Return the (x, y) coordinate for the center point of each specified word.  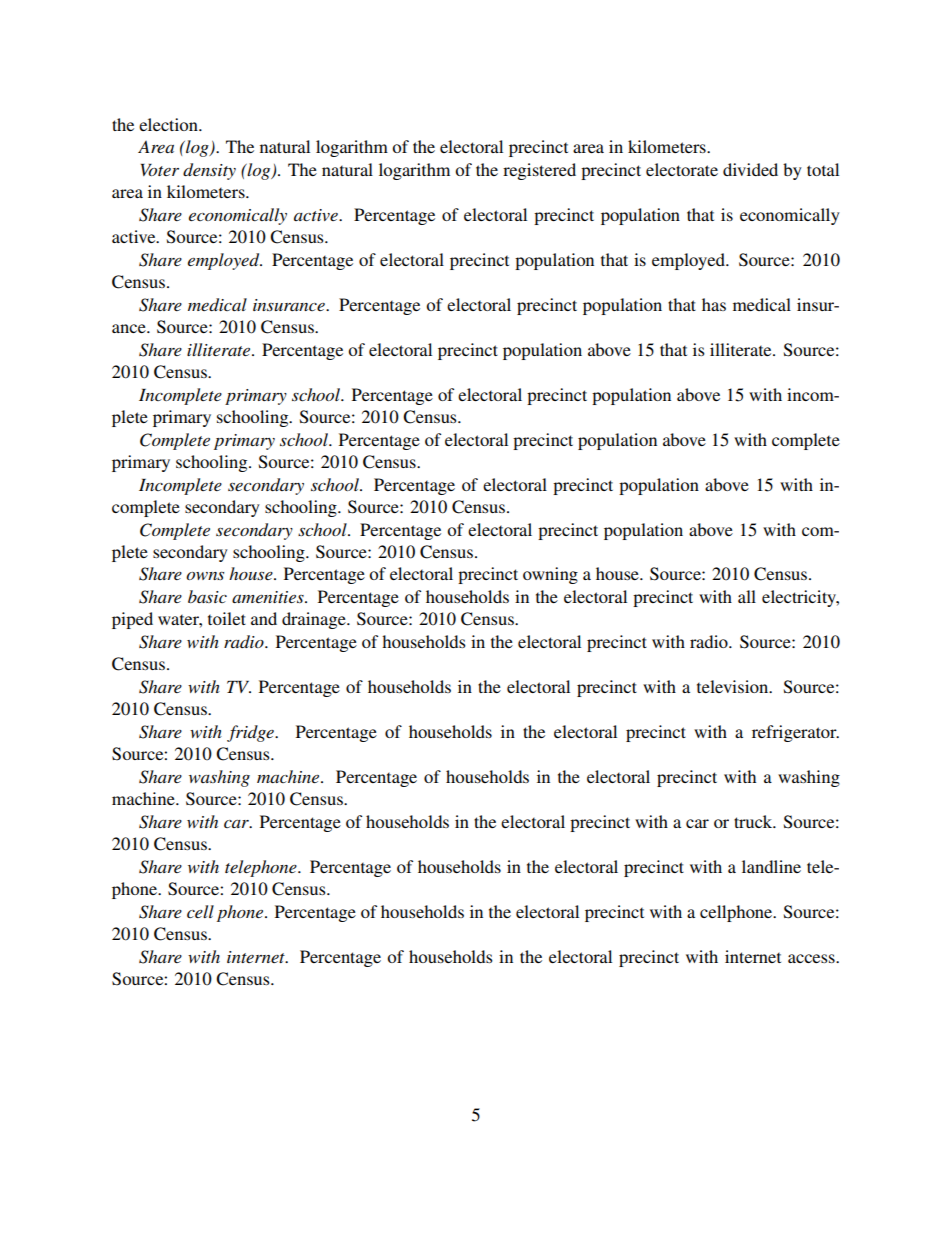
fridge (251, 733)
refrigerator (795, 733)
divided (750, 169)
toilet (227, 618)
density (209, 171)
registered (539, 171)
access (812, 958)
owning (550, 575)
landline (771, 866)
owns (205, 576)
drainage (315, 620)
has (714, 304)
